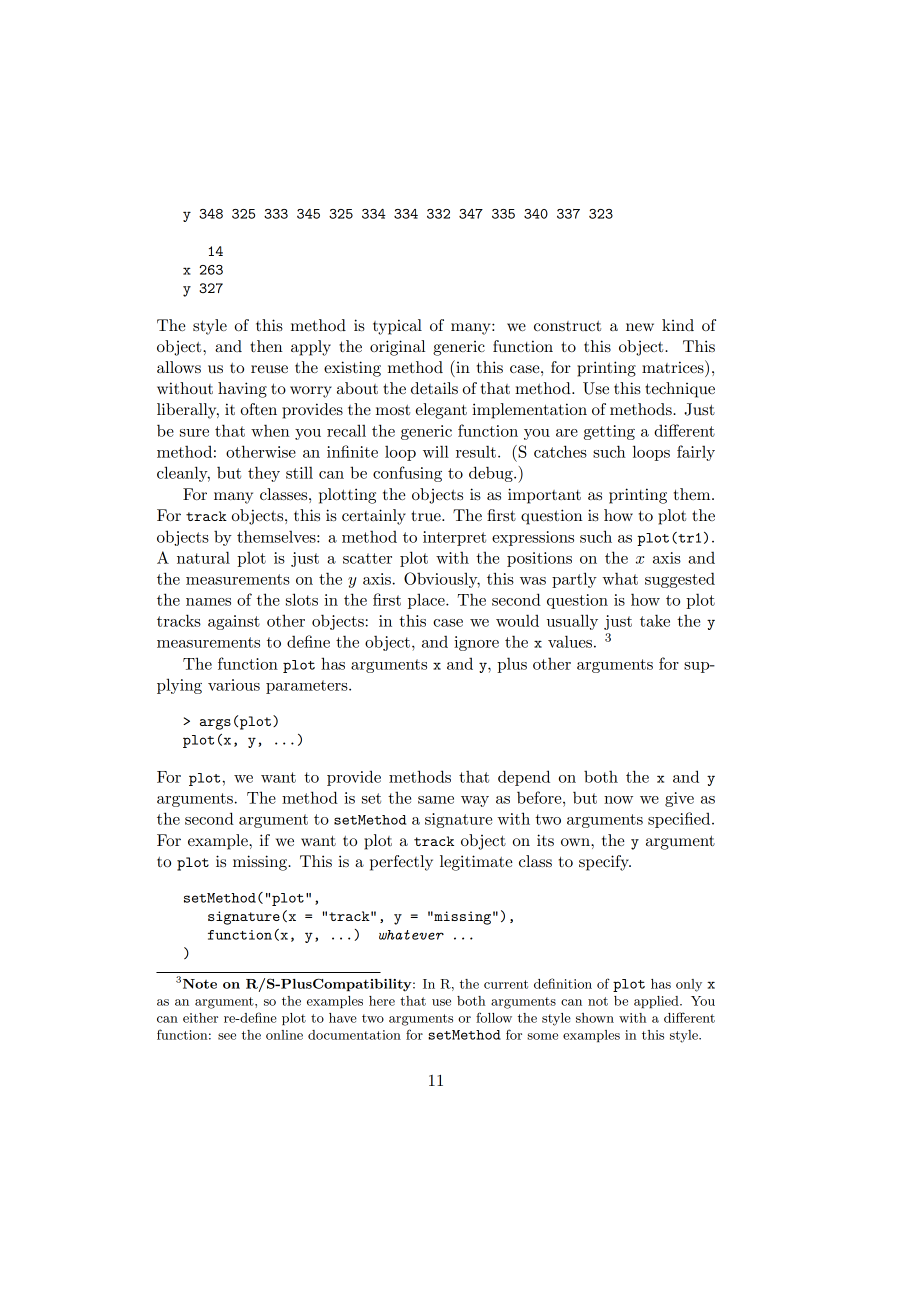  I want to click on see, so click(227, 1036).
